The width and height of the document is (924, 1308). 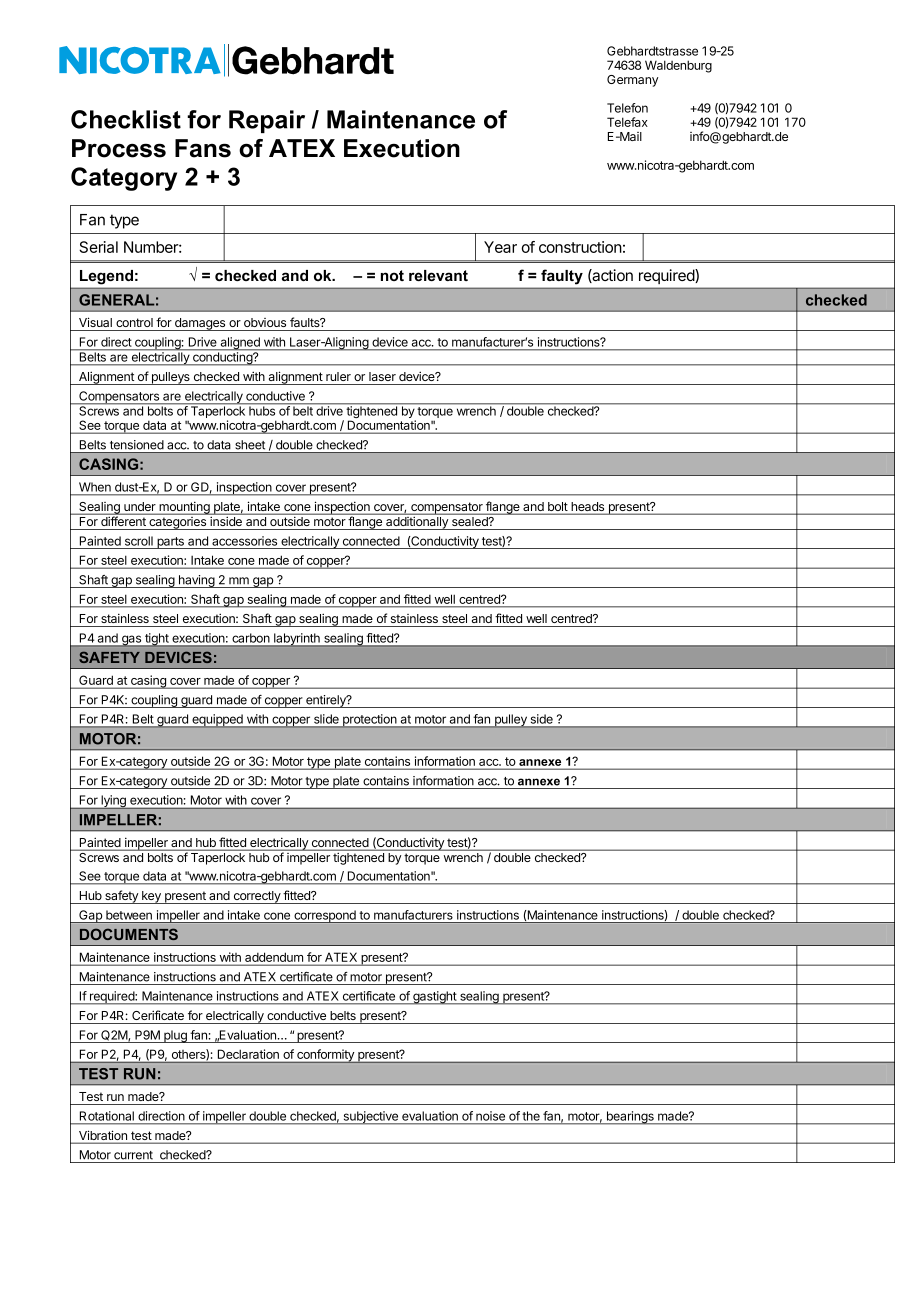 I want to click on heads, so click(x=588, y=508).
